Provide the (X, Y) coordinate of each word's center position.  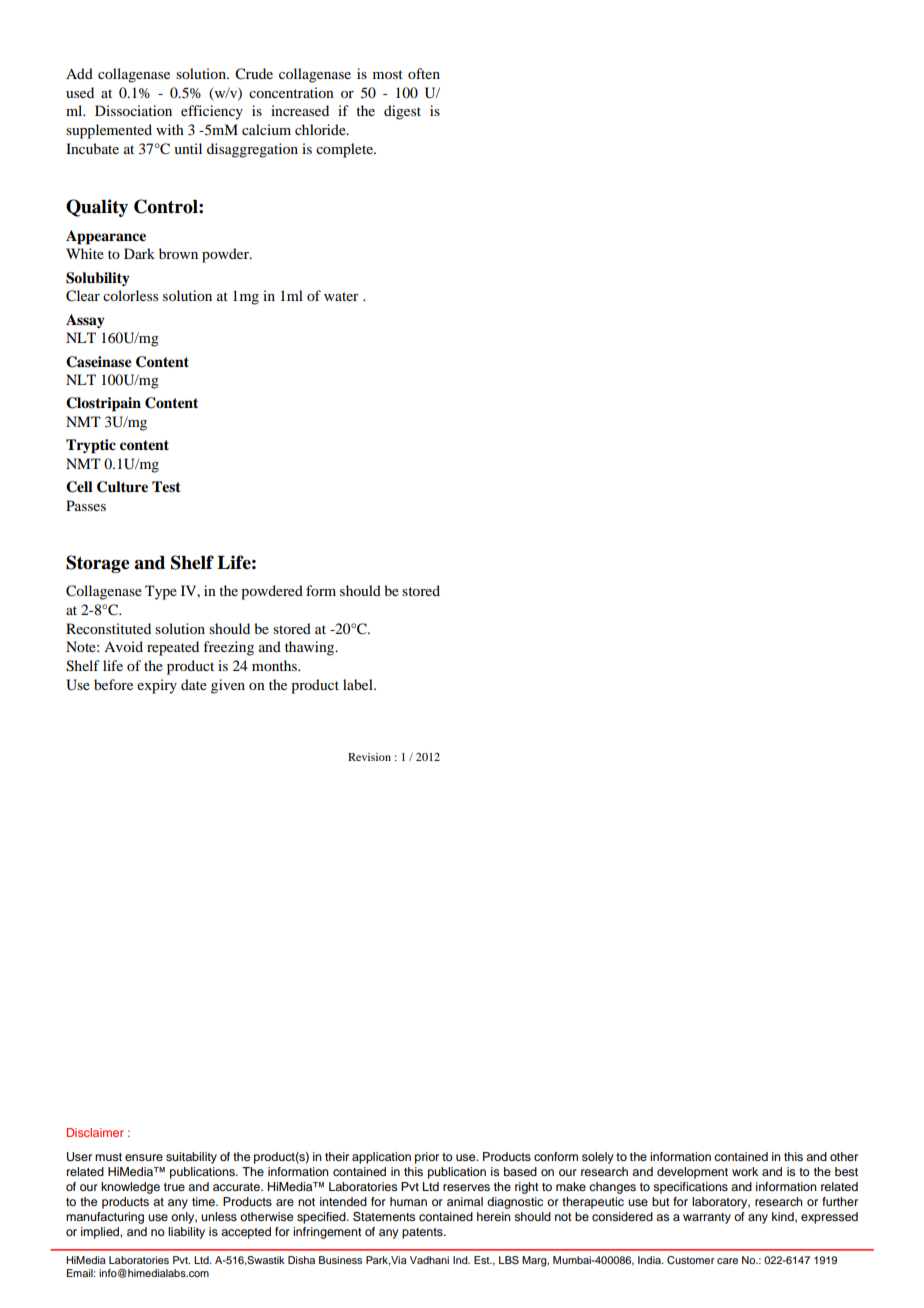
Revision (369, 757)
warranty (707, 1218)
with (170, 129)
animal (465, 1201)
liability (186, 1233)
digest (402, 112)
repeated (173, 648)
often (424, 73)
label (359, 684)
